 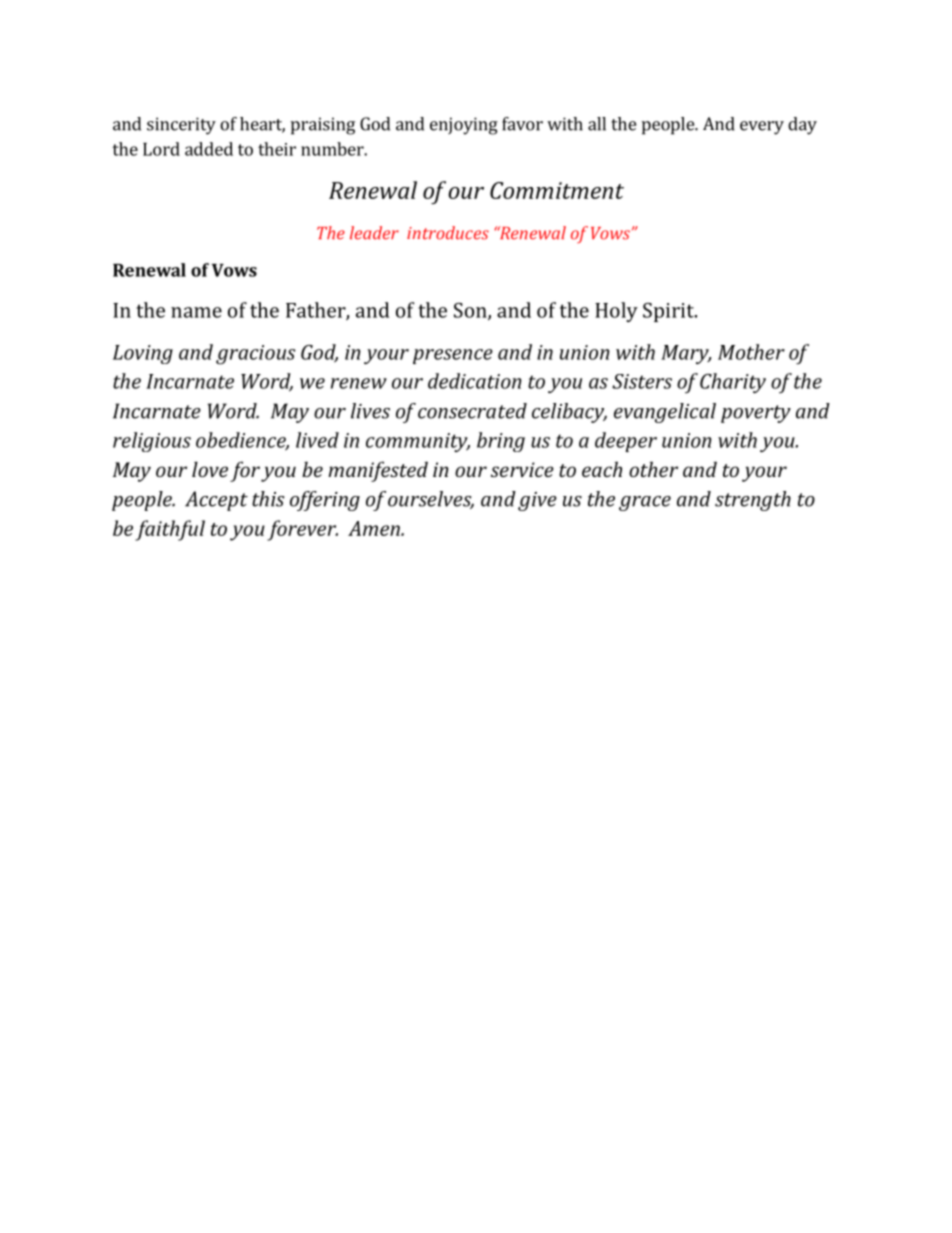 I want to click on Son, so click(x=471, y=311).
